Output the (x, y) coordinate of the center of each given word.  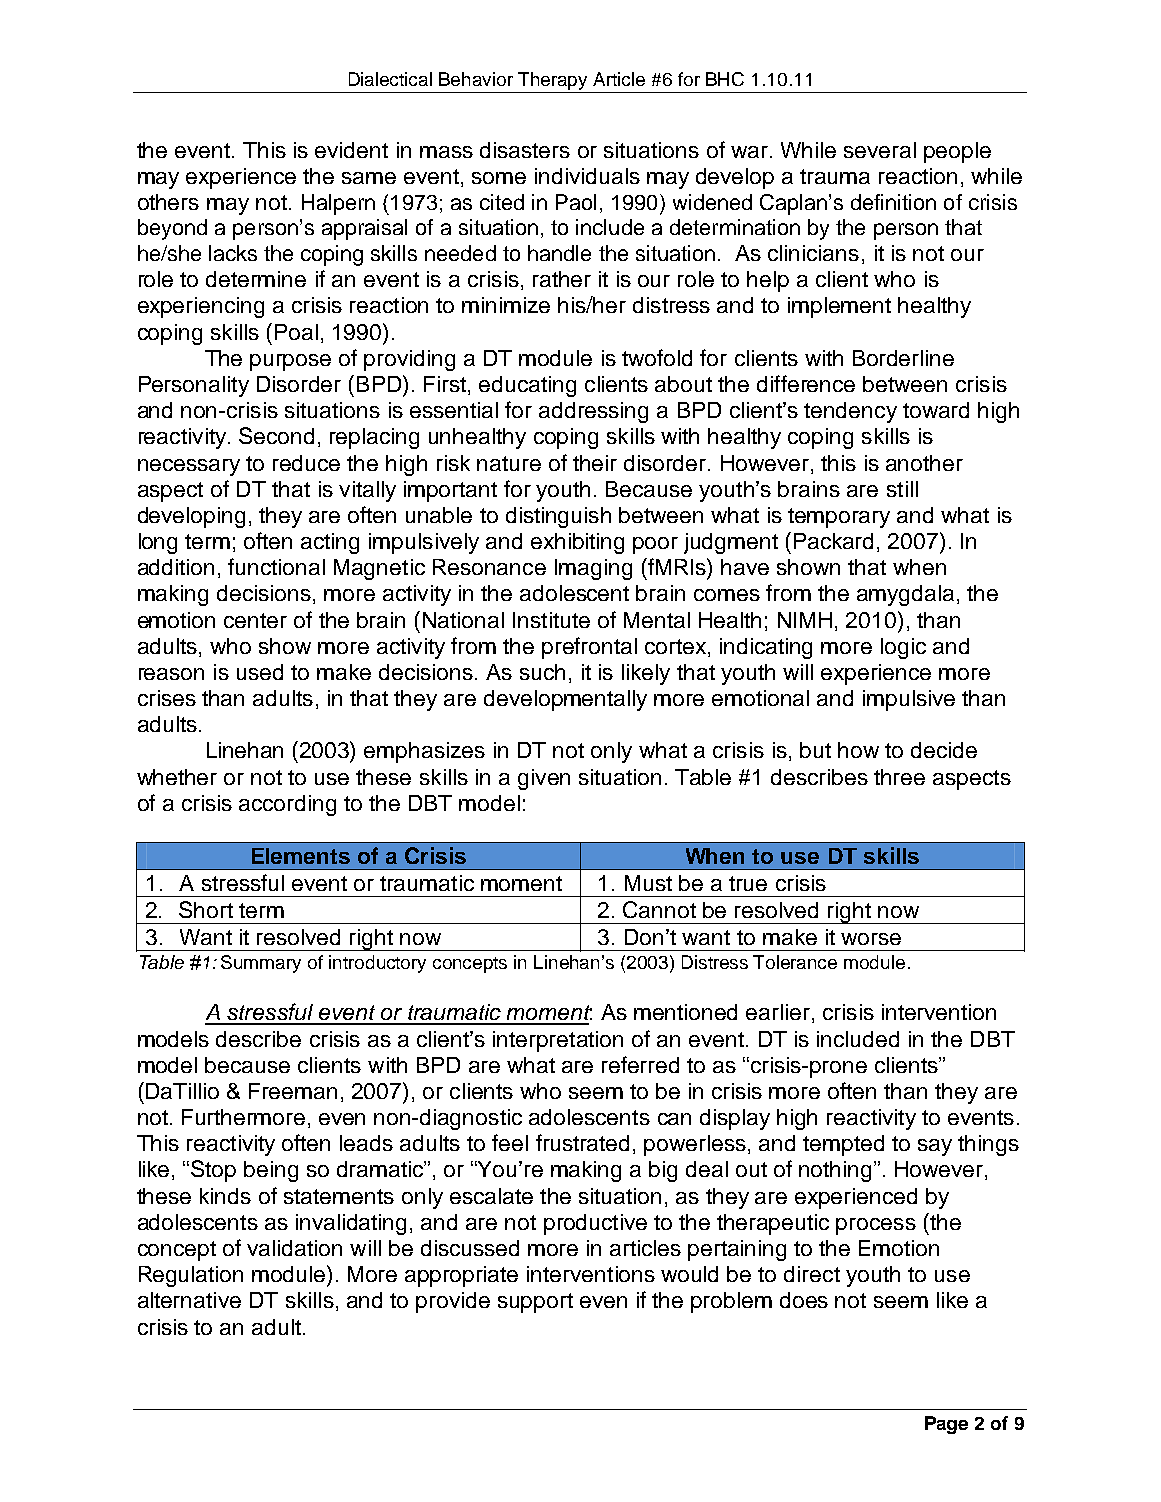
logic (903, 648)
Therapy (552, 81)
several (880, 150)
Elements (301, 856)
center (255, 620)
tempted (843, 1145)
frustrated (582, 1142)
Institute (551, 620)
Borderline (903, 358)
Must (648, 883)
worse (871, 939)
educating (527, 386)
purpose (290, 362)
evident (351, 150)
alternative (189, 1300)
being (271, 1171)
